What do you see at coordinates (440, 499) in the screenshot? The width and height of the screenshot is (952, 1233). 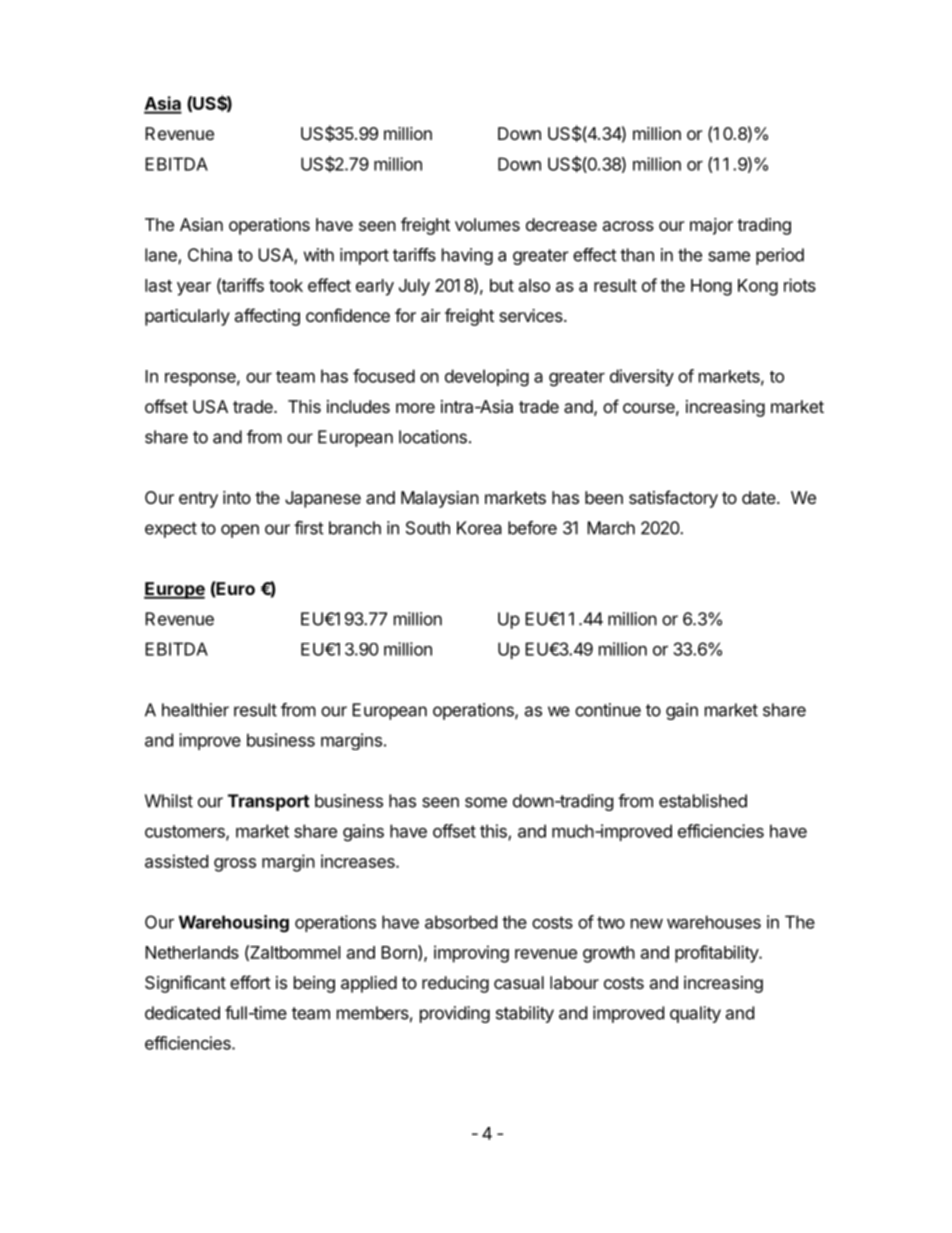 I see `Malaysian` at bounding box center [440, 499].
